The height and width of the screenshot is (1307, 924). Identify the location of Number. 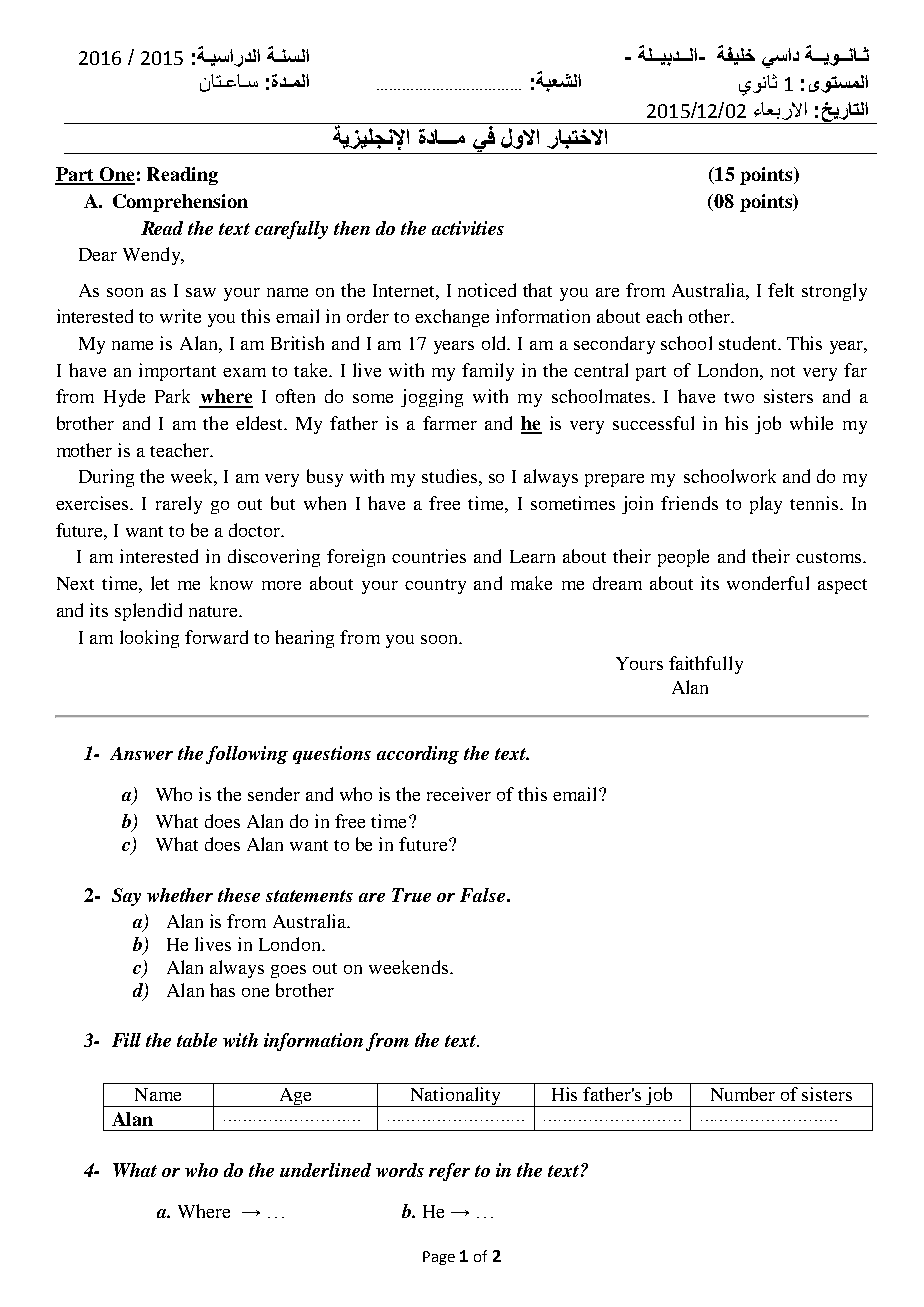
(743, 1094).
